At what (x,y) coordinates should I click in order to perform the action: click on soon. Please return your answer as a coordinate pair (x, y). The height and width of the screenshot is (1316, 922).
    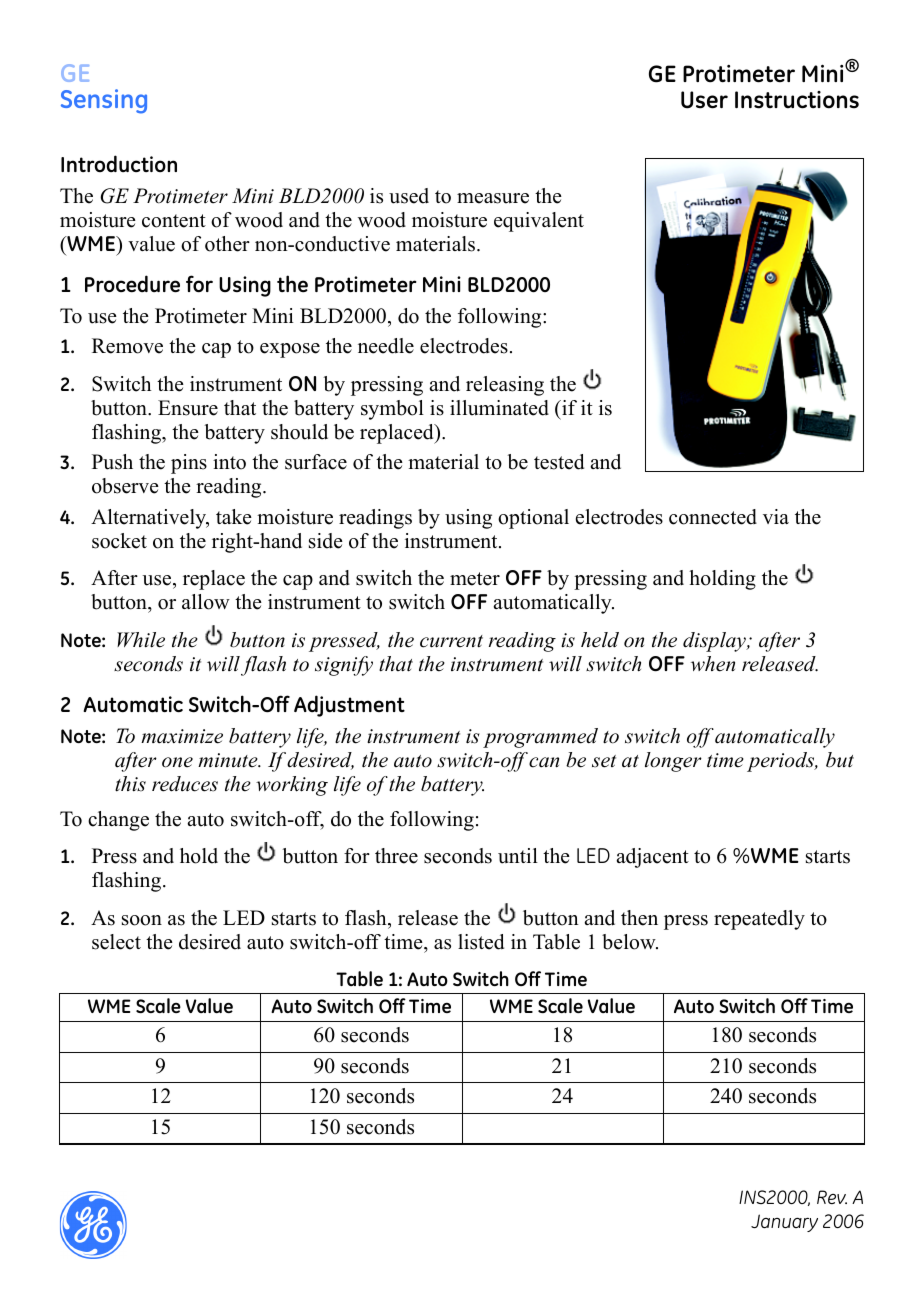
    Looking at the image, I should click on (142, 920).
